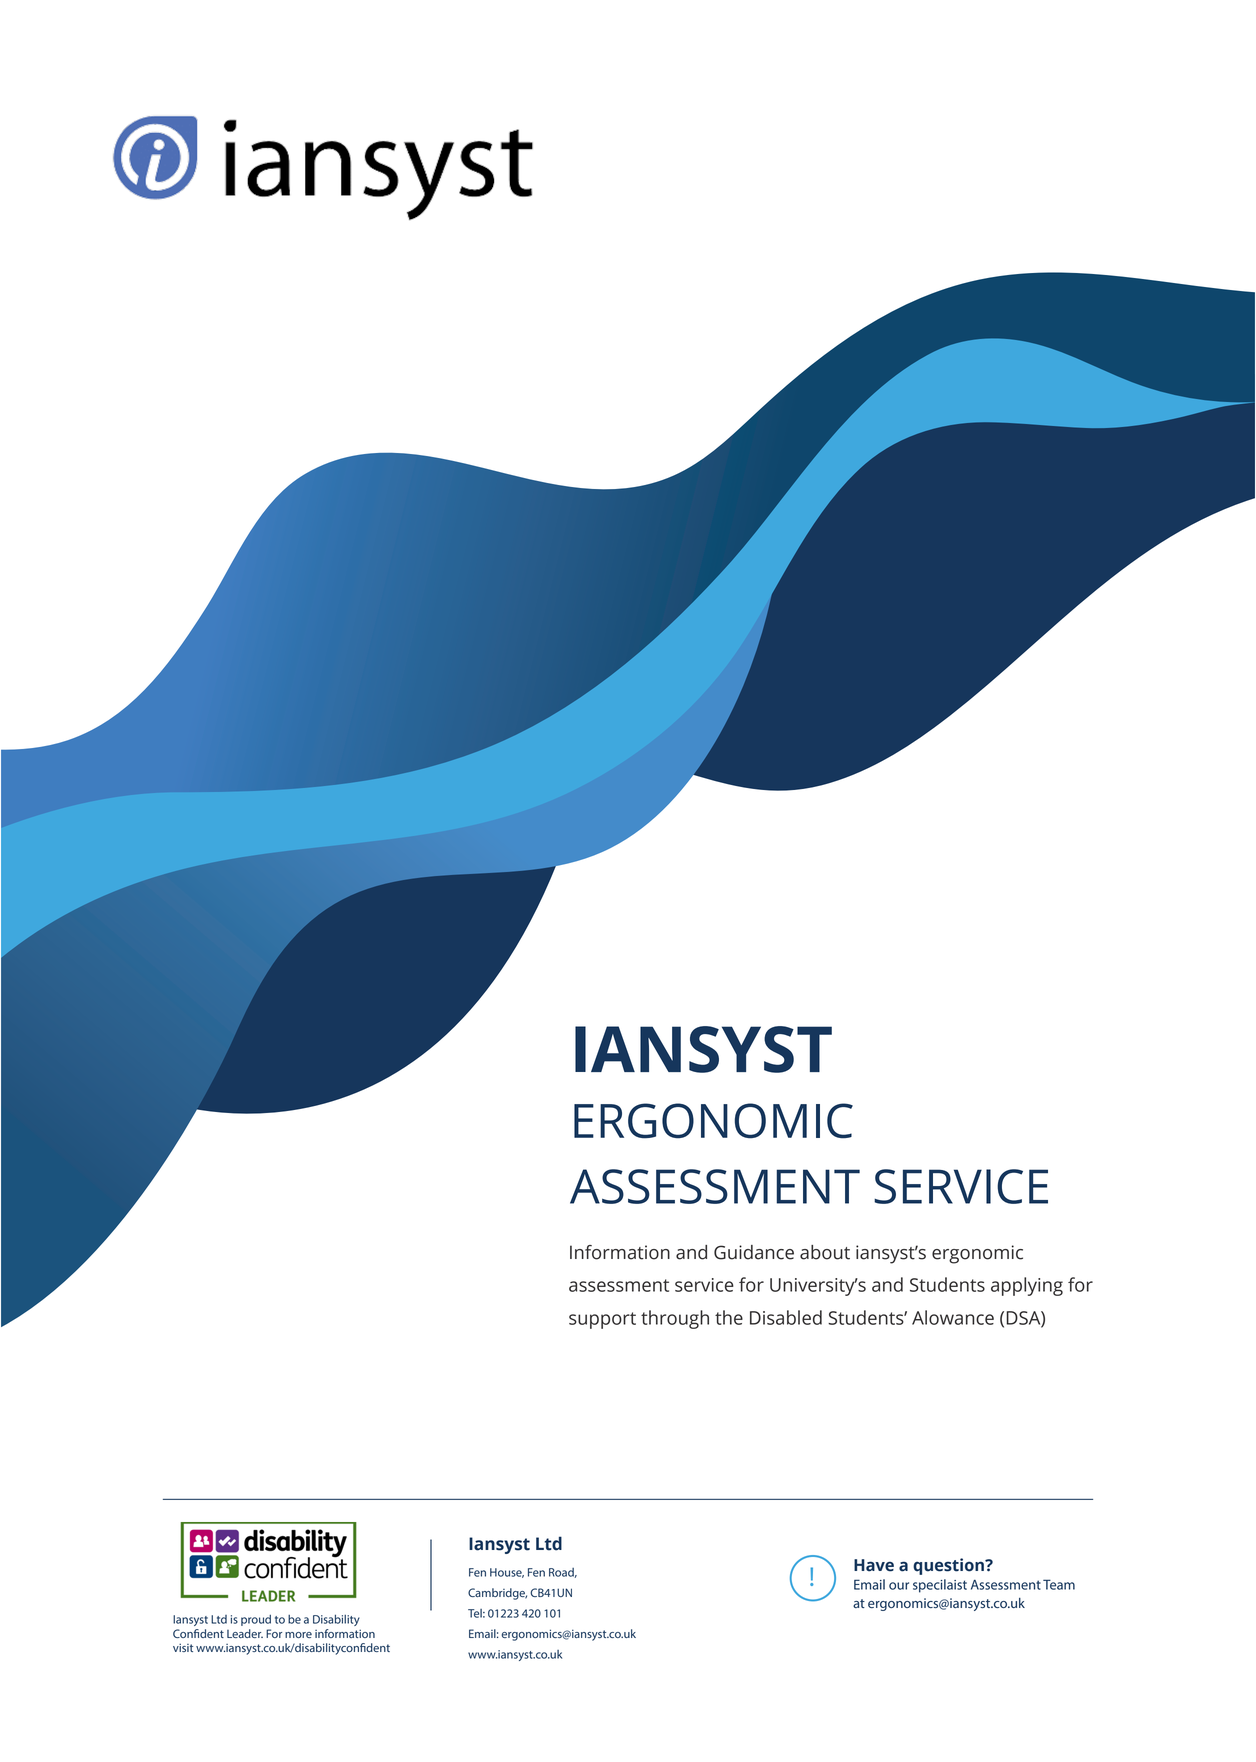 This page has width=1256, height=1762. What do you see at coordinates (245, 1633) in the page?
I see `Leader` at bounding box center [245, 1633].
